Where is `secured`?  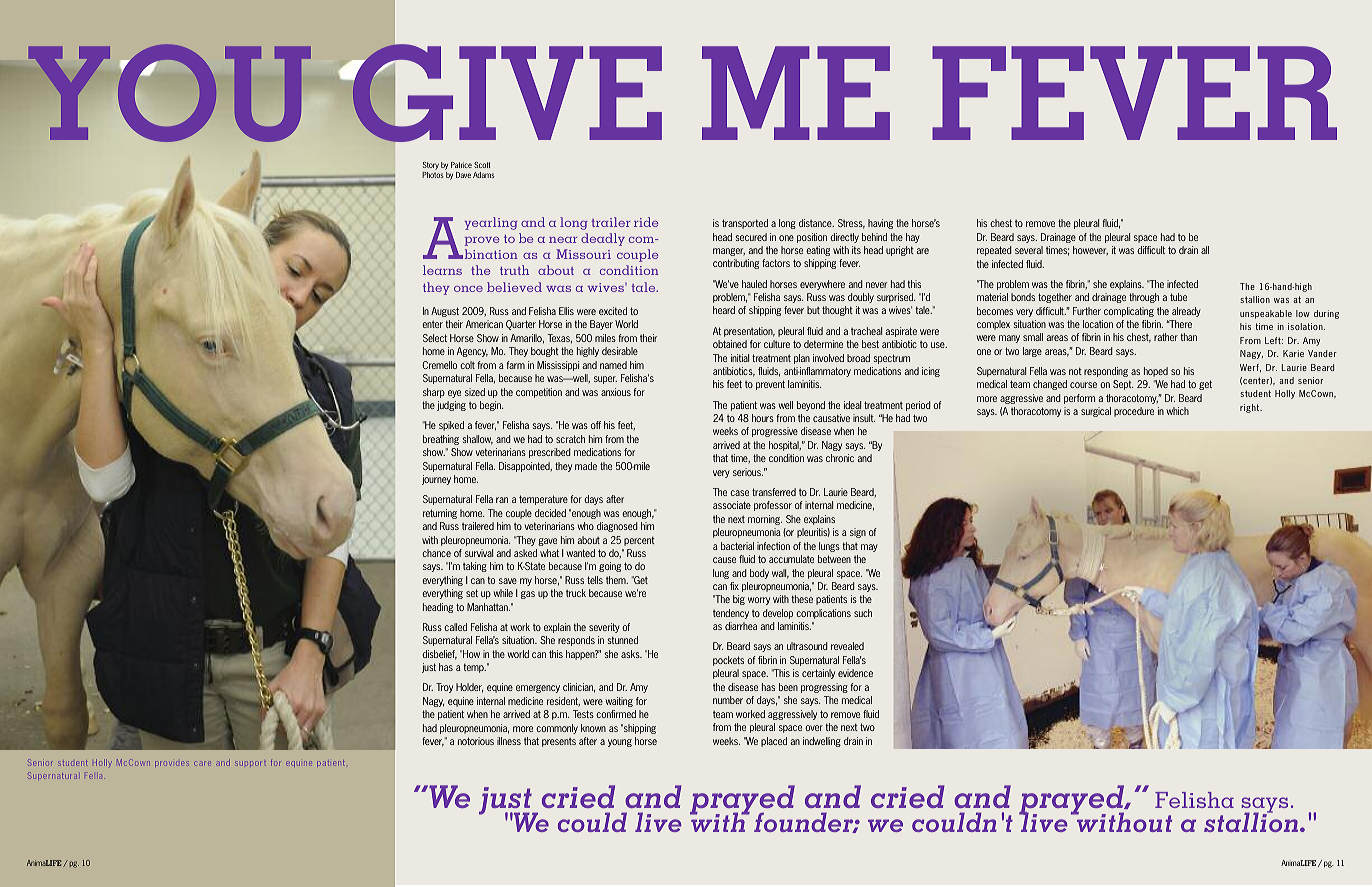
secured is located at coordinates (751, 237).
